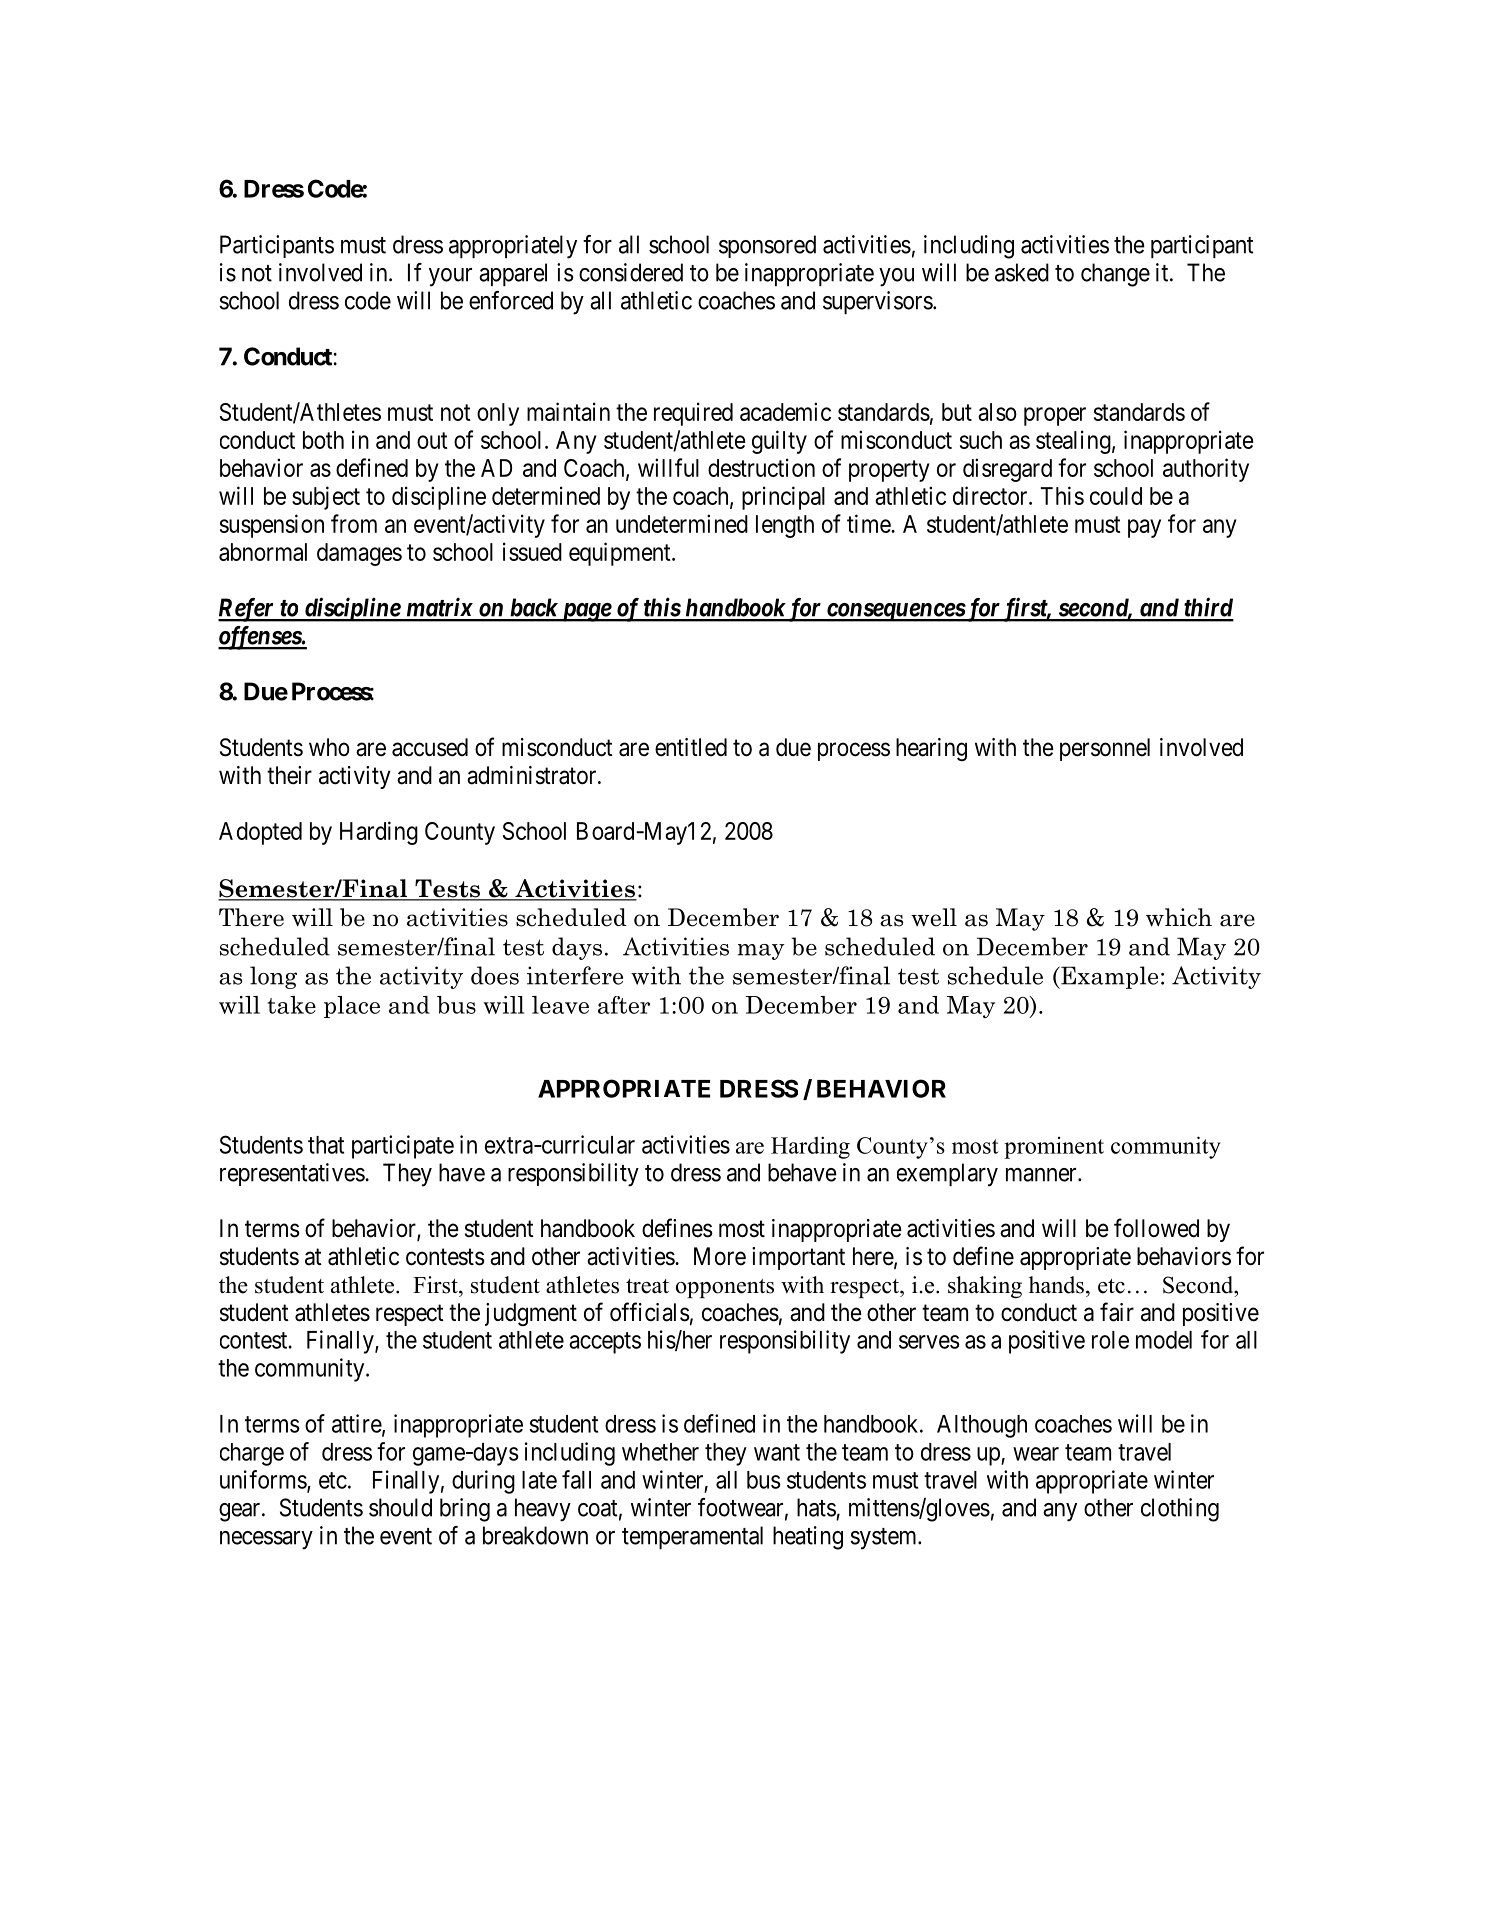  I want to click on change, so click(1115, 275).
